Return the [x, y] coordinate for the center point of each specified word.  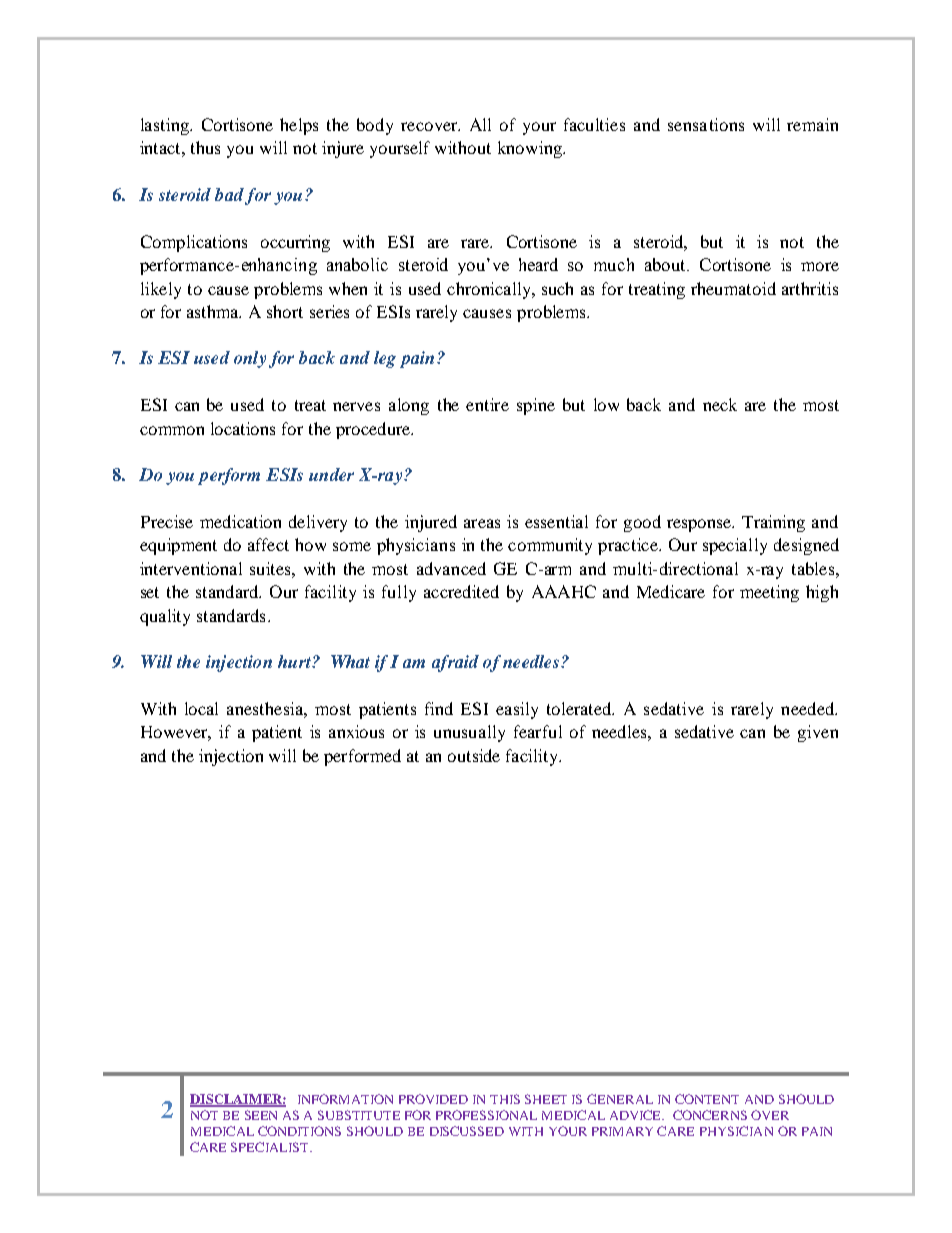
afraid [455, 663]
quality [165, 617]
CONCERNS [710, 1115]
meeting [769, 593]
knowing [531, 149]
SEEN [261, 1115]
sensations [706, 124]
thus [205, 147]
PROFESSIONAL [486, 1115]
